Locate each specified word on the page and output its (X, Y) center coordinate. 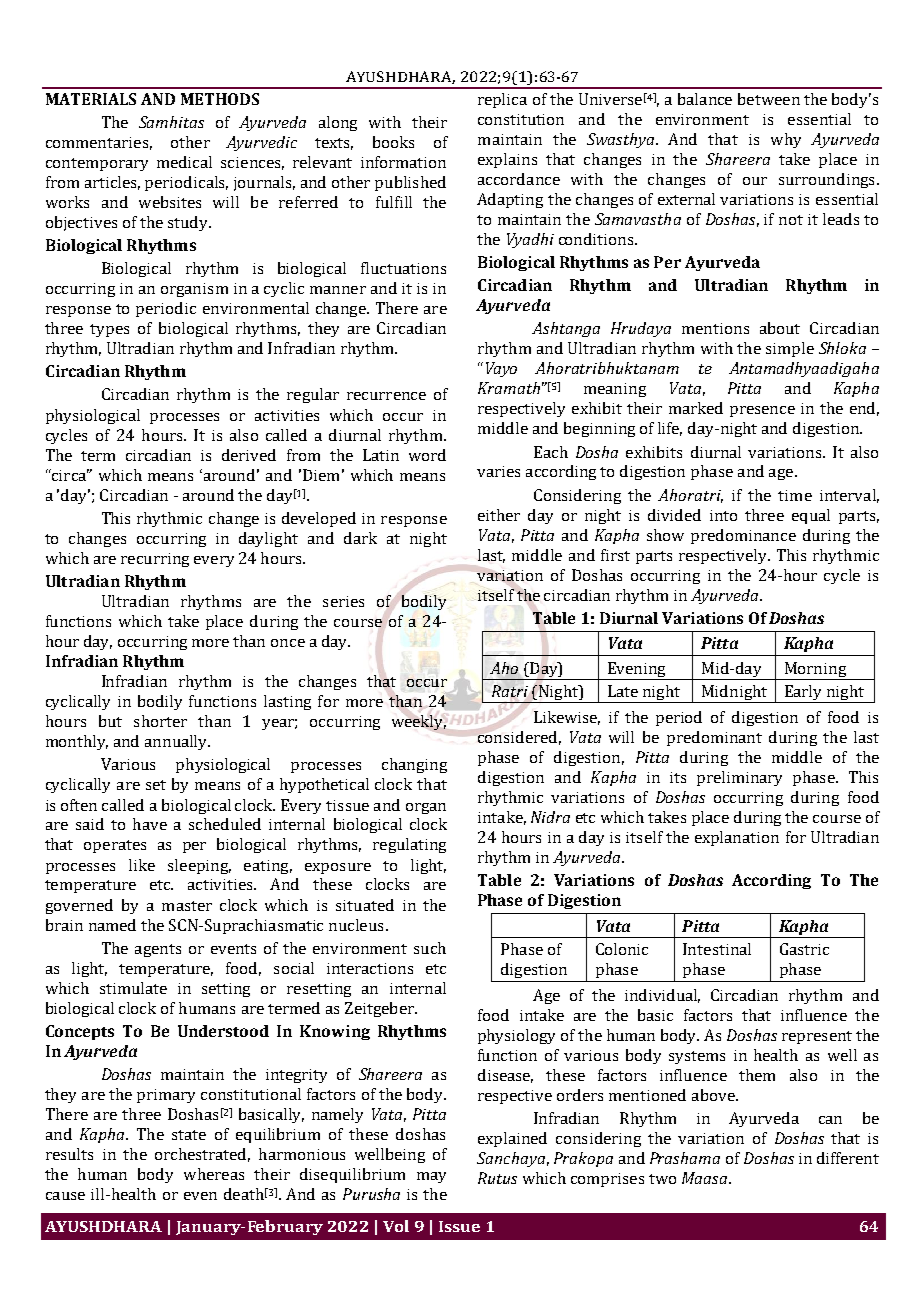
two (662, 1179)
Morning (815, 671)
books (393, 142)
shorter (160, 721)
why (786, 140)
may (431, 1177)
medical (184, 162)
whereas (214, 1174)
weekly (419, 722)
